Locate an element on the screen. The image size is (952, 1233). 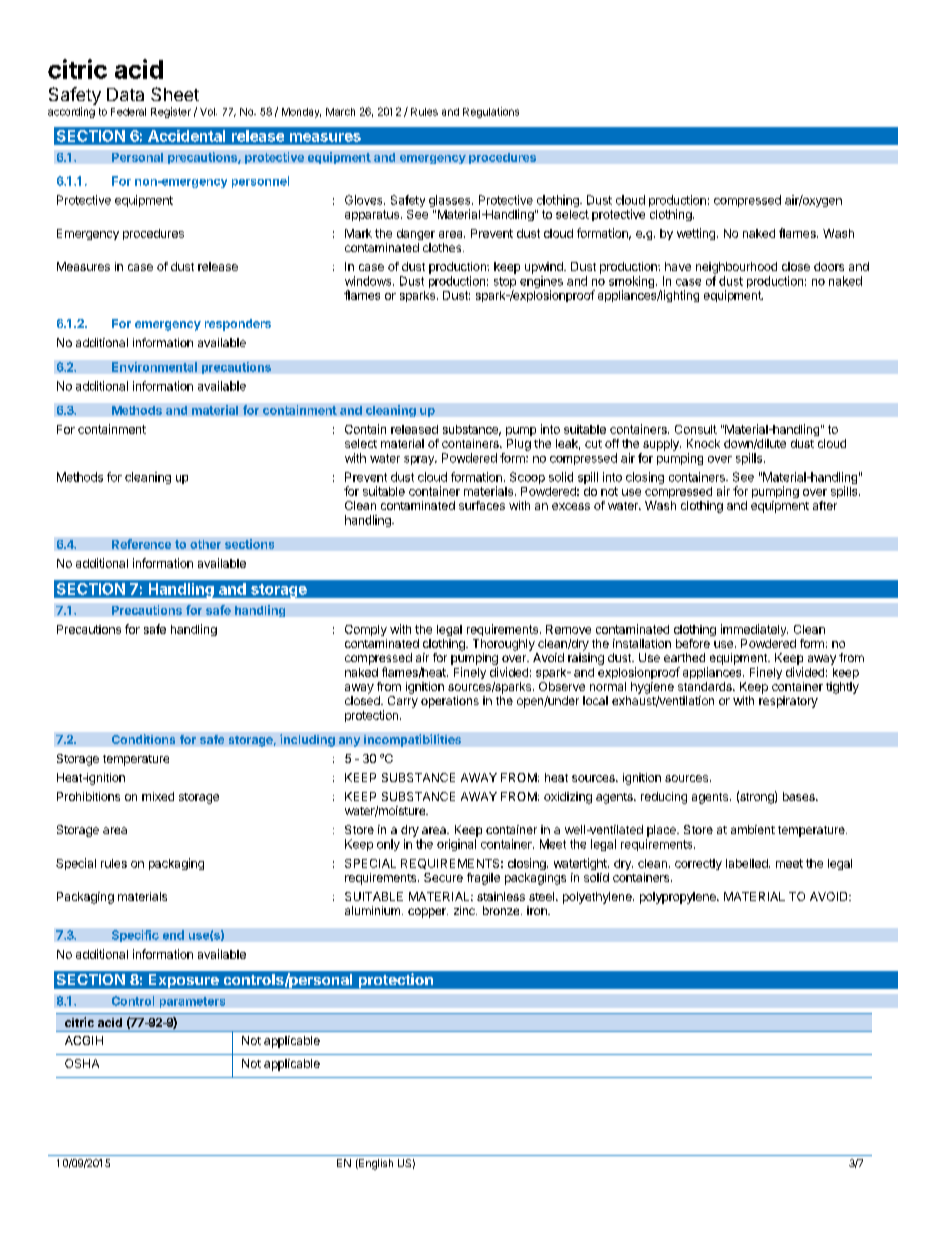
Register is located at coordinates (171, 112).
